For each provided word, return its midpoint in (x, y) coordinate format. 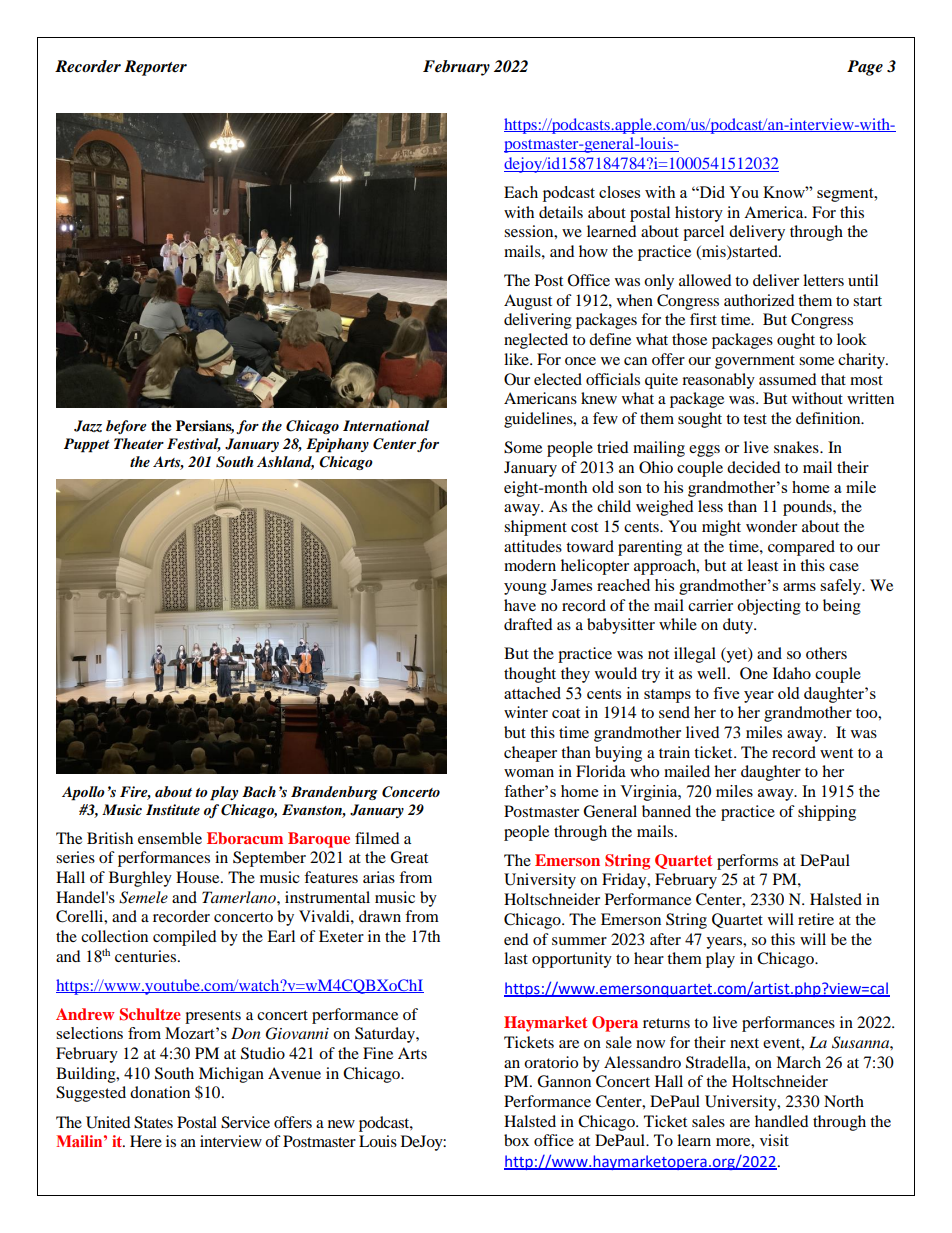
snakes (797, 447)
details (561, 212)
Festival (194, 445)
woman (529, 773)
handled (782, 1121)
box (516, 1140)
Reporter (155, 68)
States (153, 1122)
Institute (173, 809)
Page (865, 68)
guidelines (539, 420)
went (836, 753)
